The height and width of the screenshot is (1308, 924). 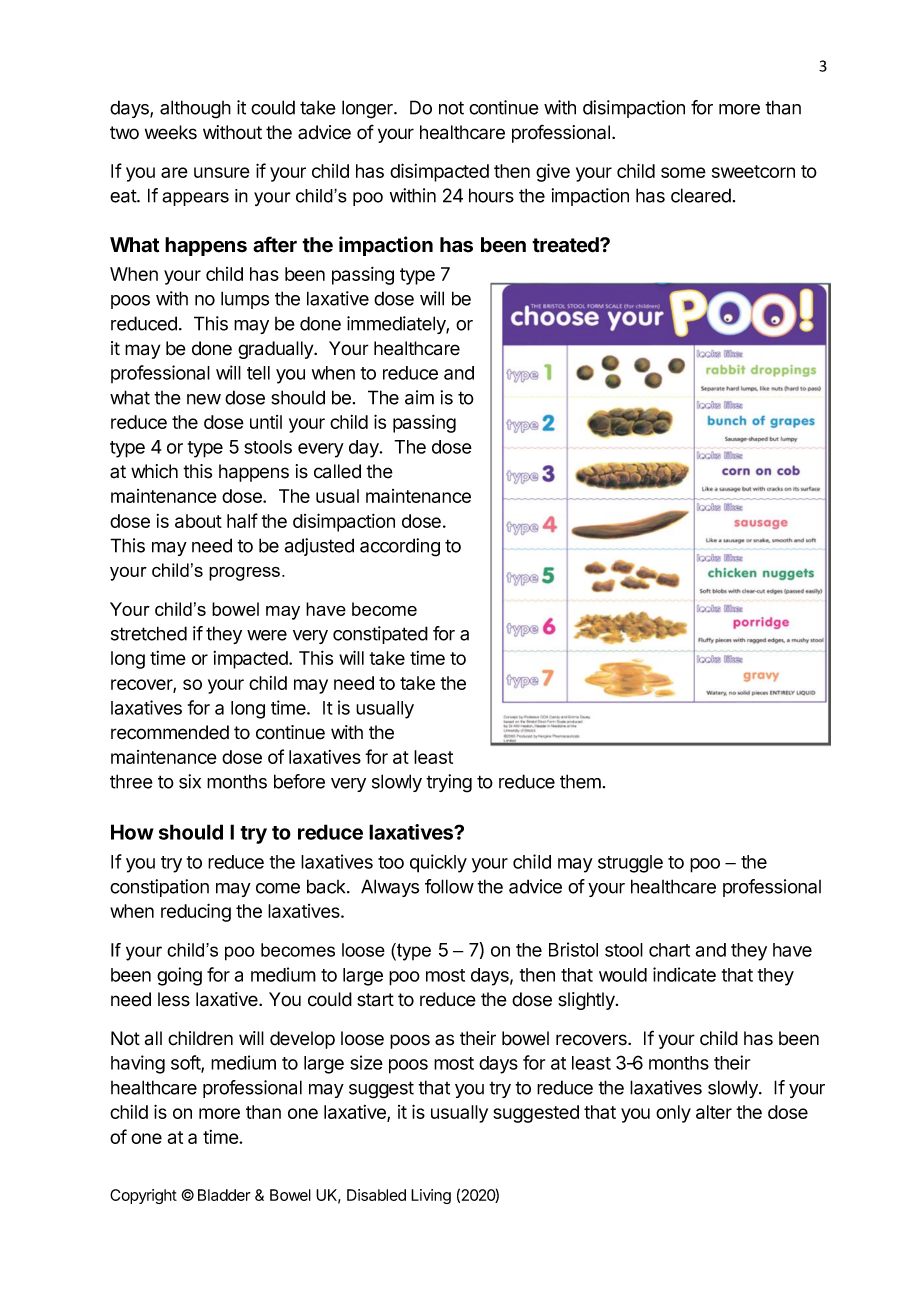 What do you see at coordinates (419, 397) in the screenshot?
I see `aim` at bounding box center [419, 397].
